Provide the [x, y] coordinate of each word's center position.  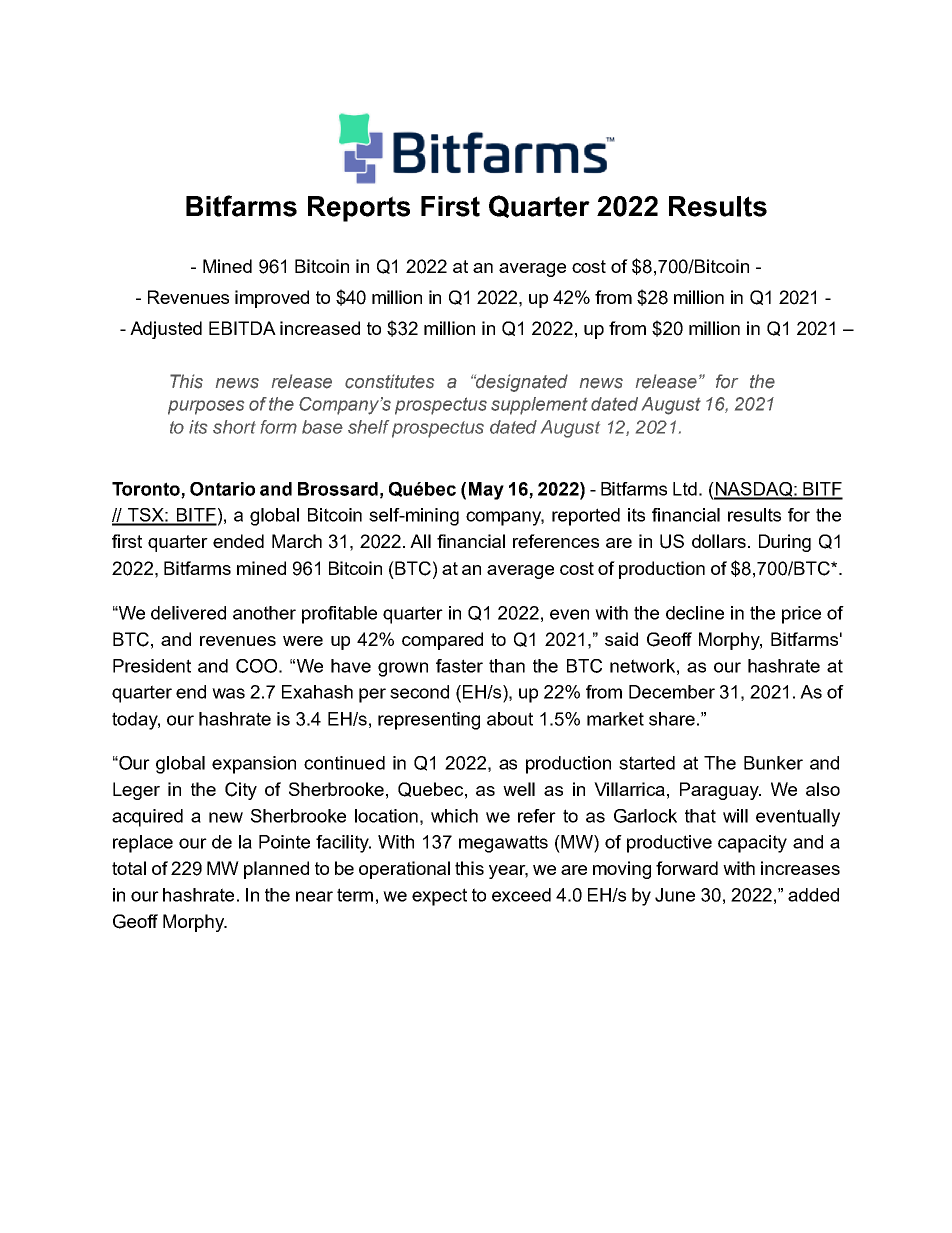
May [486, 491]
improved [272, 299]
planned [276, 870]
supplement [539, 406]
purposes [206, 407]
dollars [719, 541]
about [510, 719]
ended [238, 541]
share [672, 719]
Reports [359, 209]
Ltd [685, 489]
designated [521, 383]
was [228, 693]
